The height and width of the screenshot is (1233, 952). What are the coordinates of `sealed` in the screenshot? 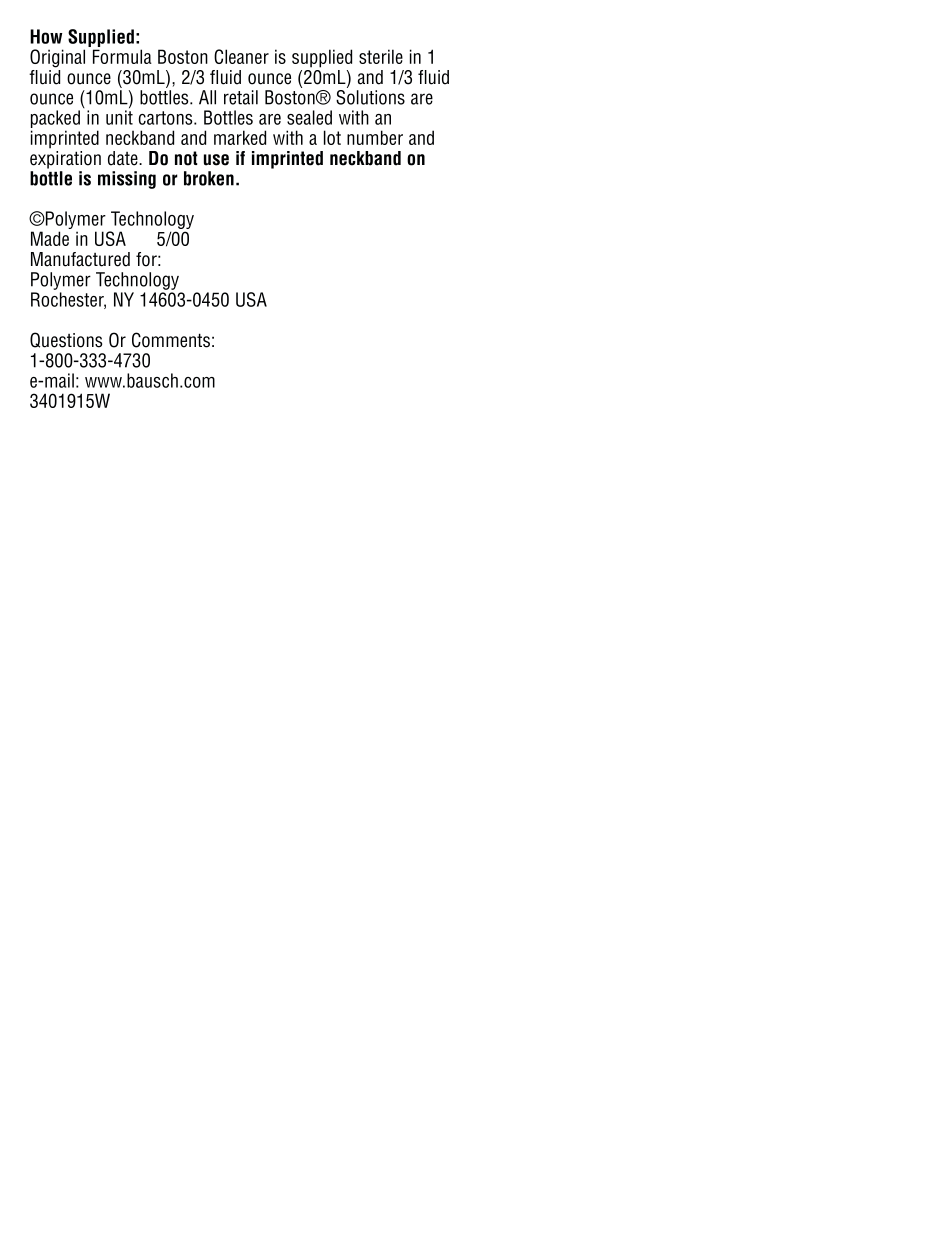 It's located at (309, 117).
